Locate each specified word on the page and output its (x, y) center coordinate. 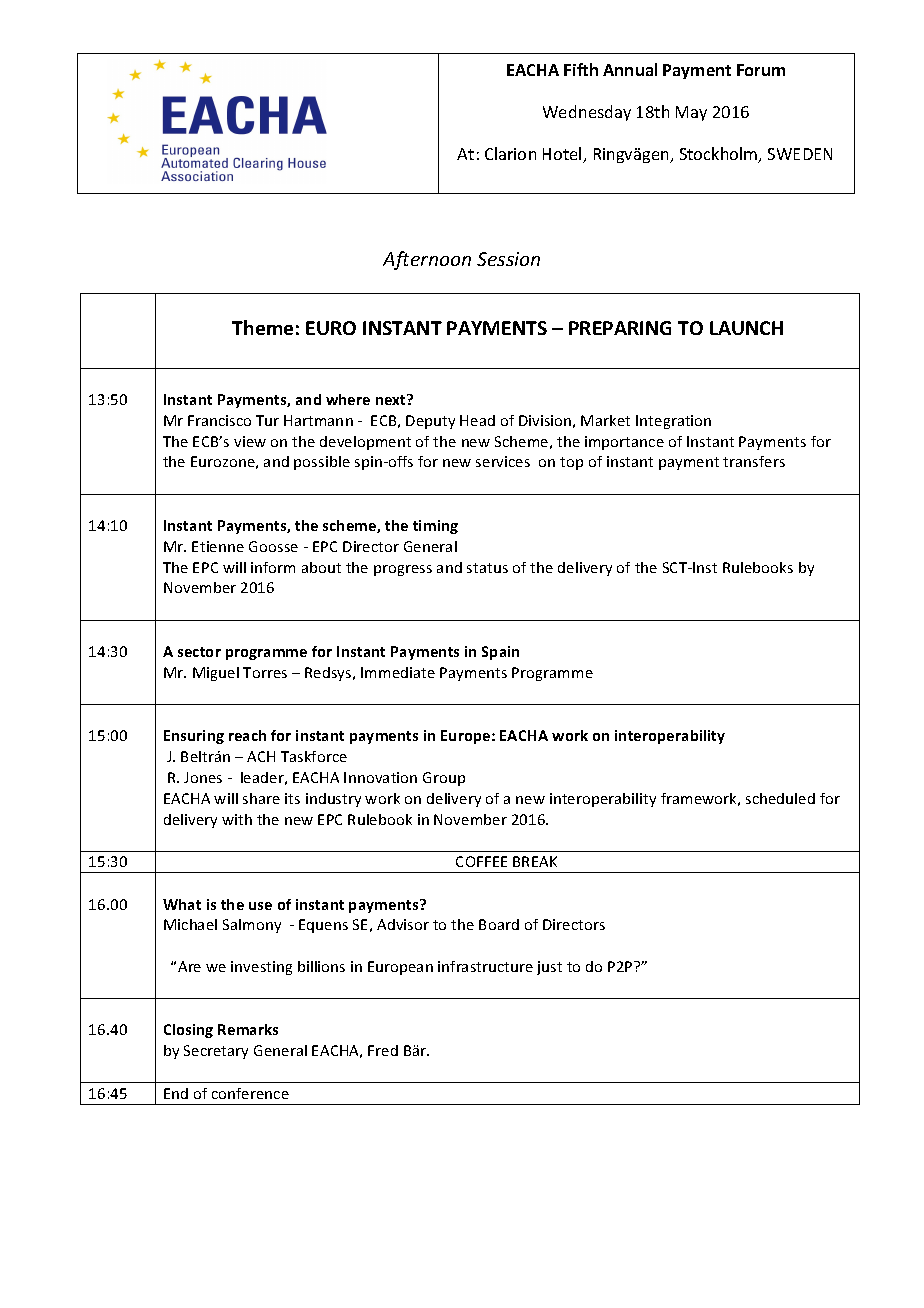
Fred (383, 1050)
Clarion (510, 153)
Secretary (216, 1052)
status (487, 568)
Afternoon (427, 260)
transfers (754, 461)
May (691, 113)
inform (273, 567)
